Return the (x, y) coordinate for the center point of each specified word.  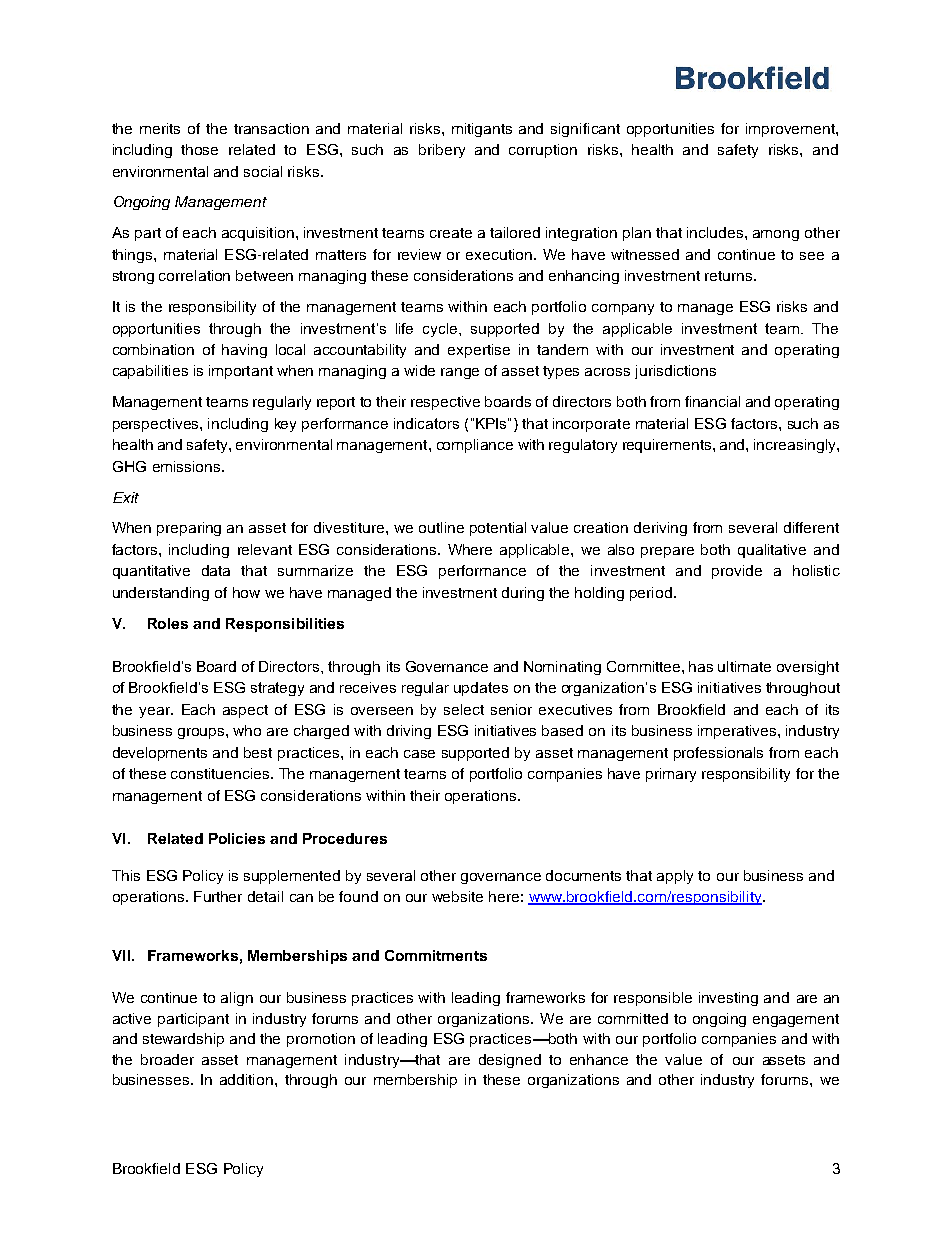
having (244, 351)
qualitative (772, 551)
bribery (442, 151)
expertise (479, 351)
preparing (189, 529)
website (457, 896)
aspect (245, 711)
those (199, 149)
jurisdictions (675, 372)
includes (716, 232)
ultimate (744, 666)
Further (218, 896)
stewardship (183, 1040)
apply (675, 877)
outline (441, 527)
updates (481, 689)
